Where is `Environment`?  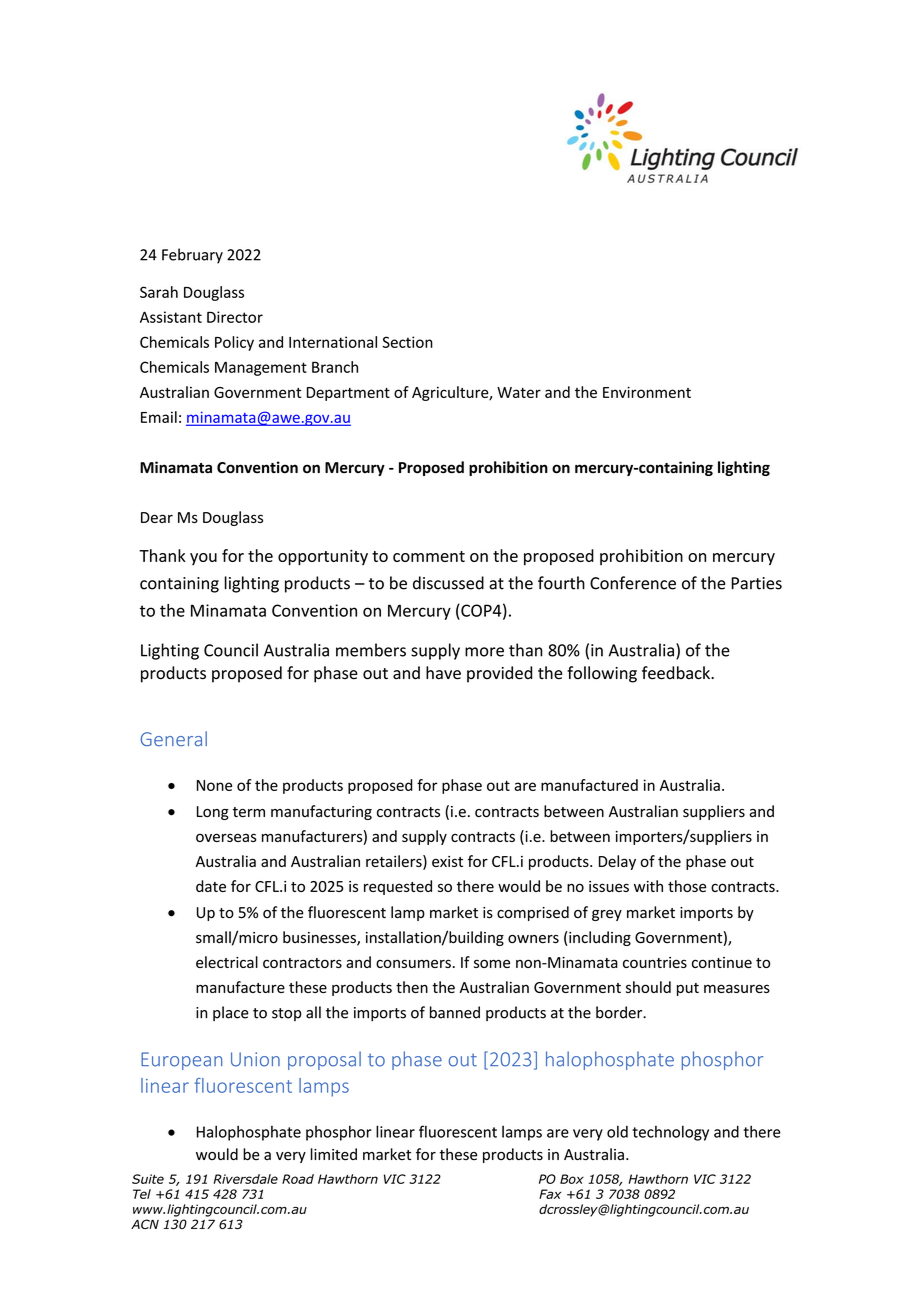
Environment is located at coordinates (647, 392).
